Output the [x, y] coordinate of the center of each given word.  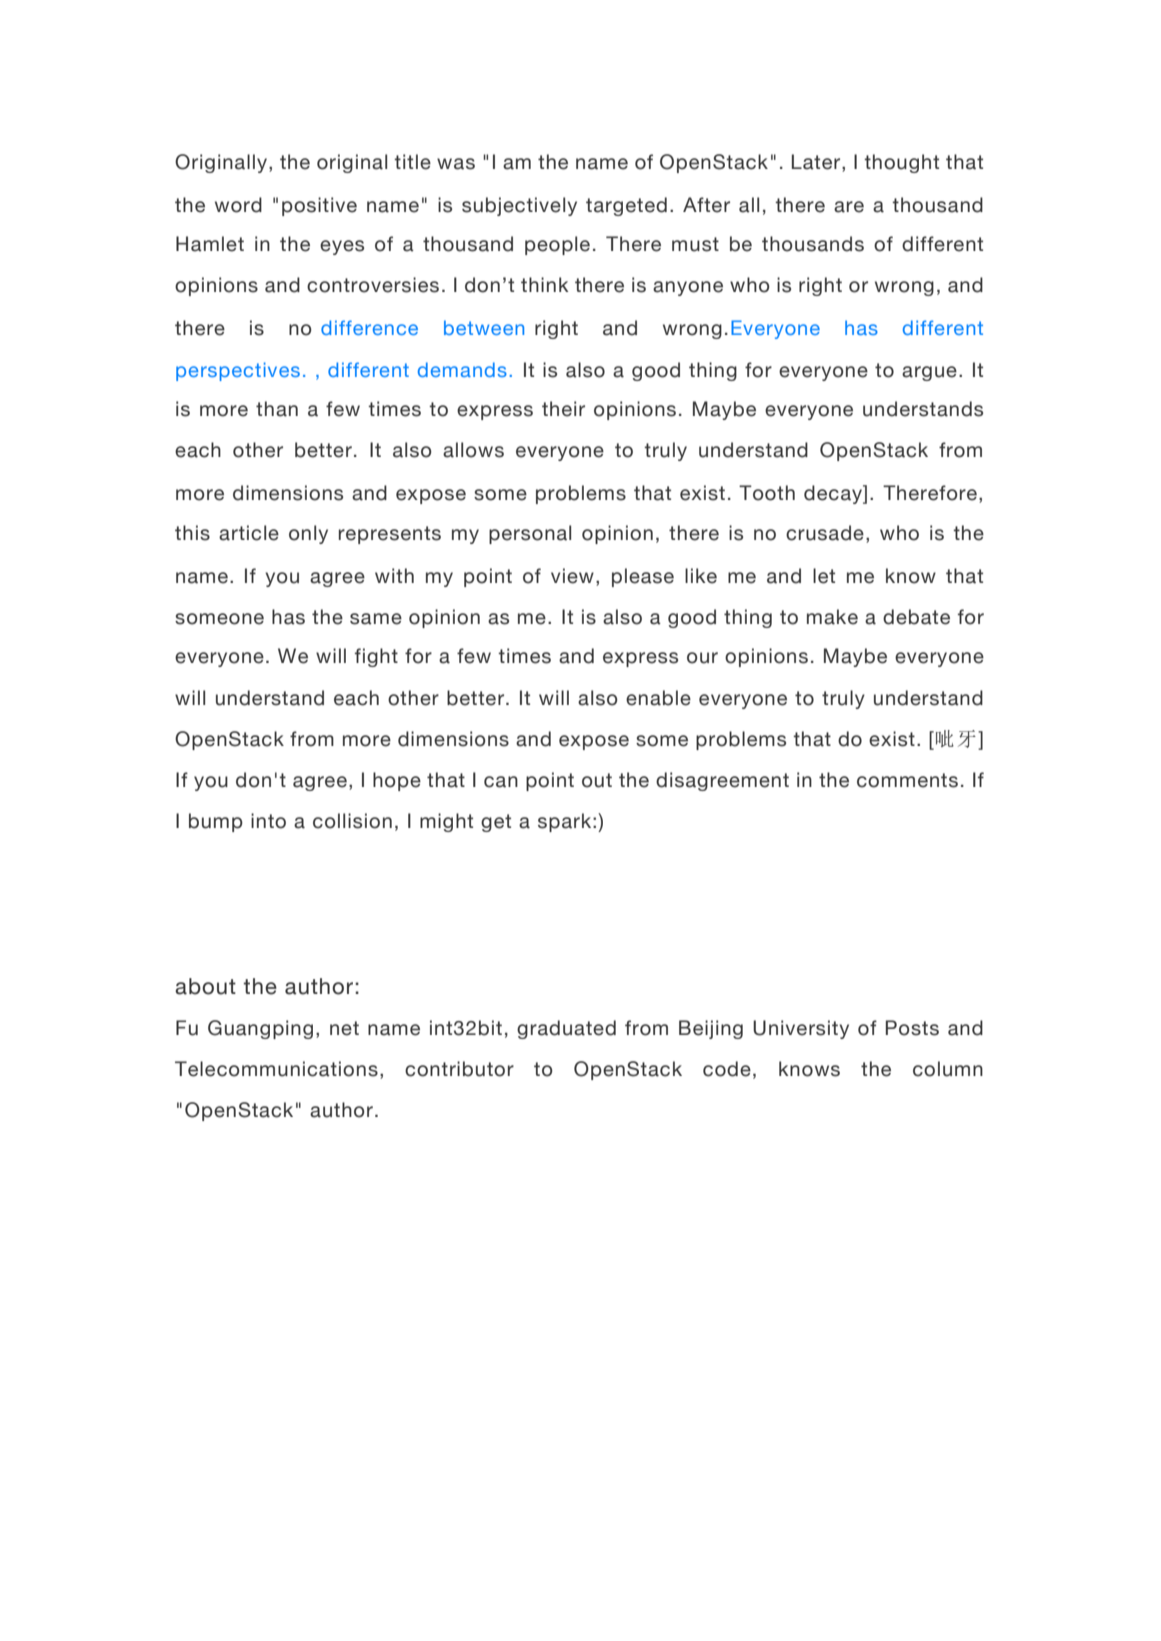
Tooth [767, 493]
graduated [566, 1029]
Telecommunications [276, 1069]
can [501, 782]
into [268, 821]
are [849, 207]
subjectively [519, 206]
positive [319, 206]
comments [907, 780]
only [308, 534]
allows [473, 450]
